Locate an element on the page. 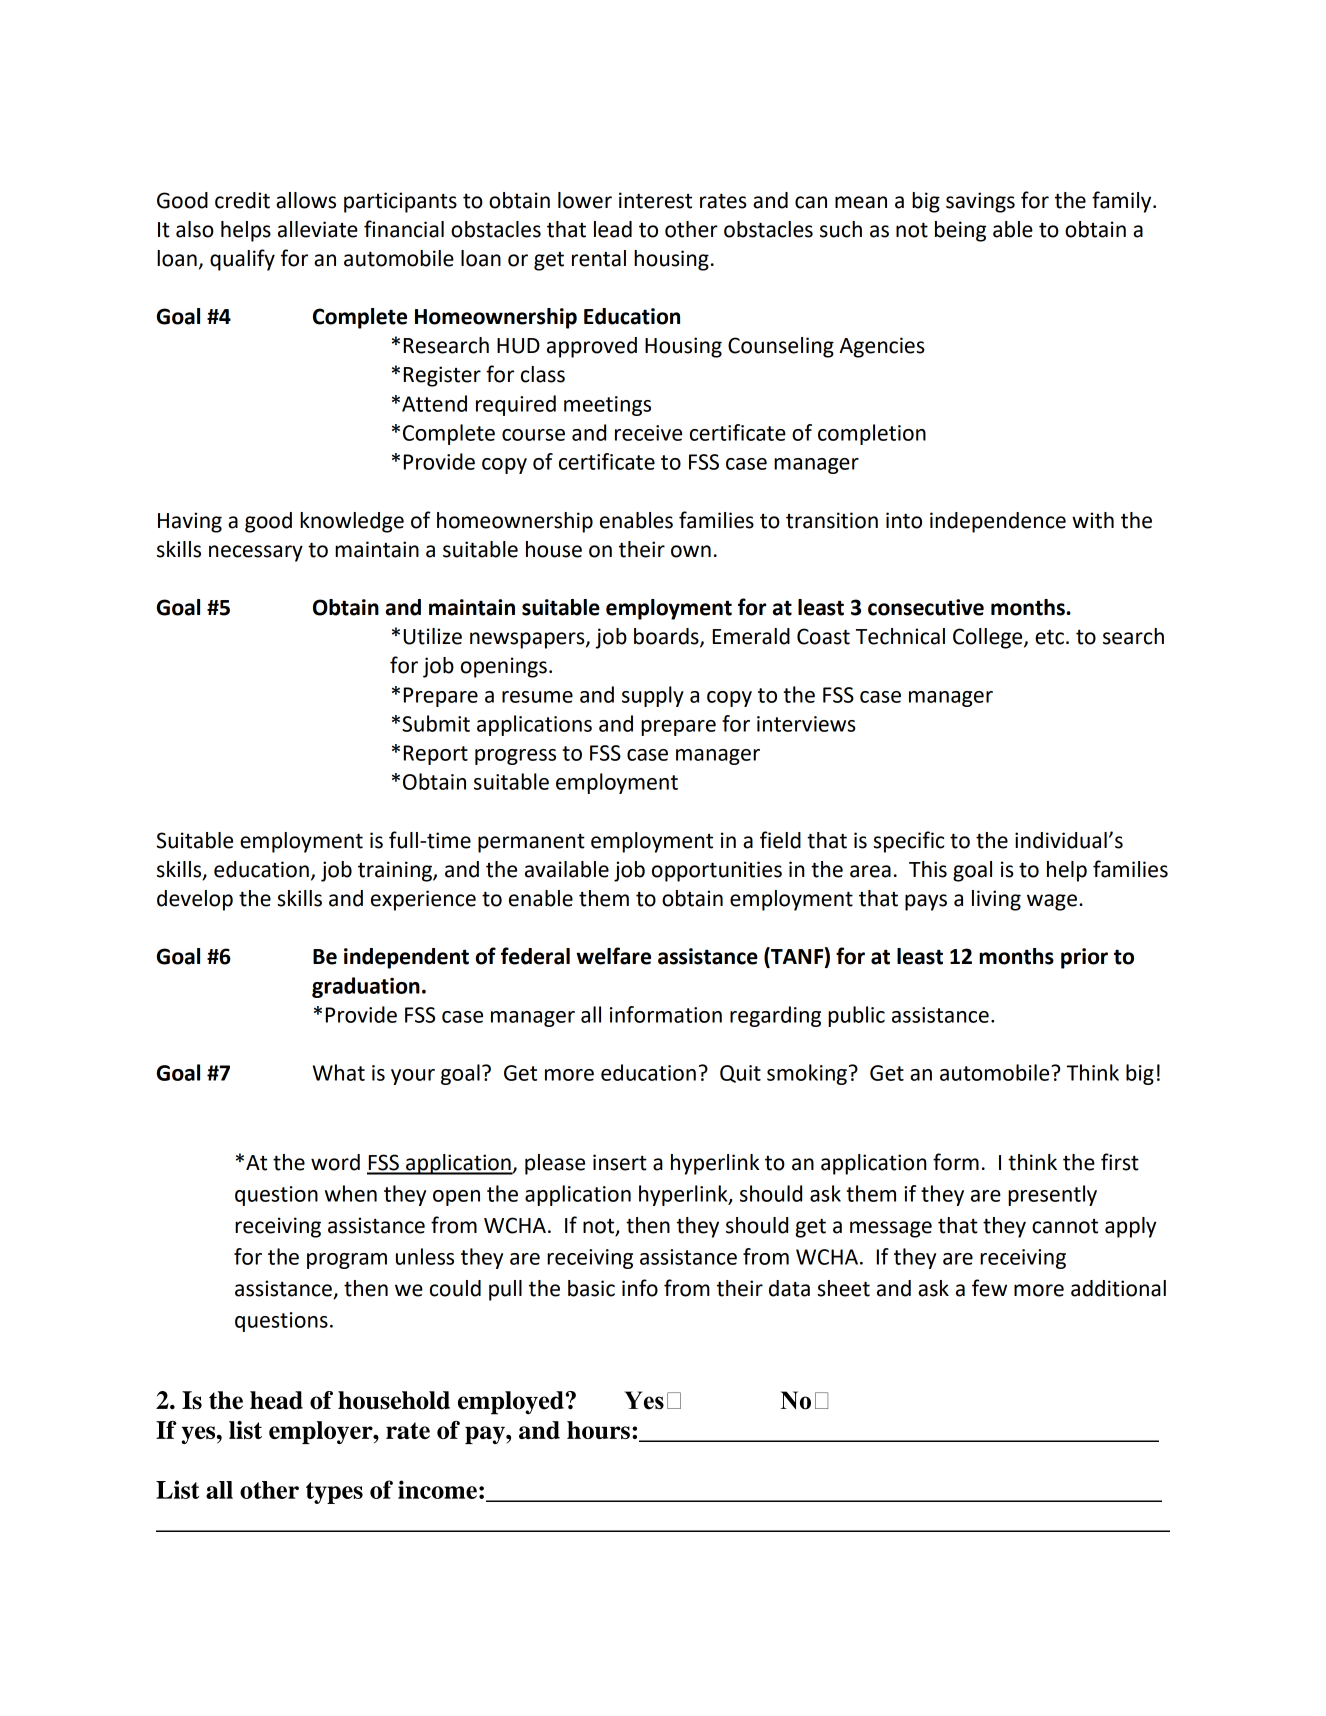  few is located at coordinates (989, 1288).
